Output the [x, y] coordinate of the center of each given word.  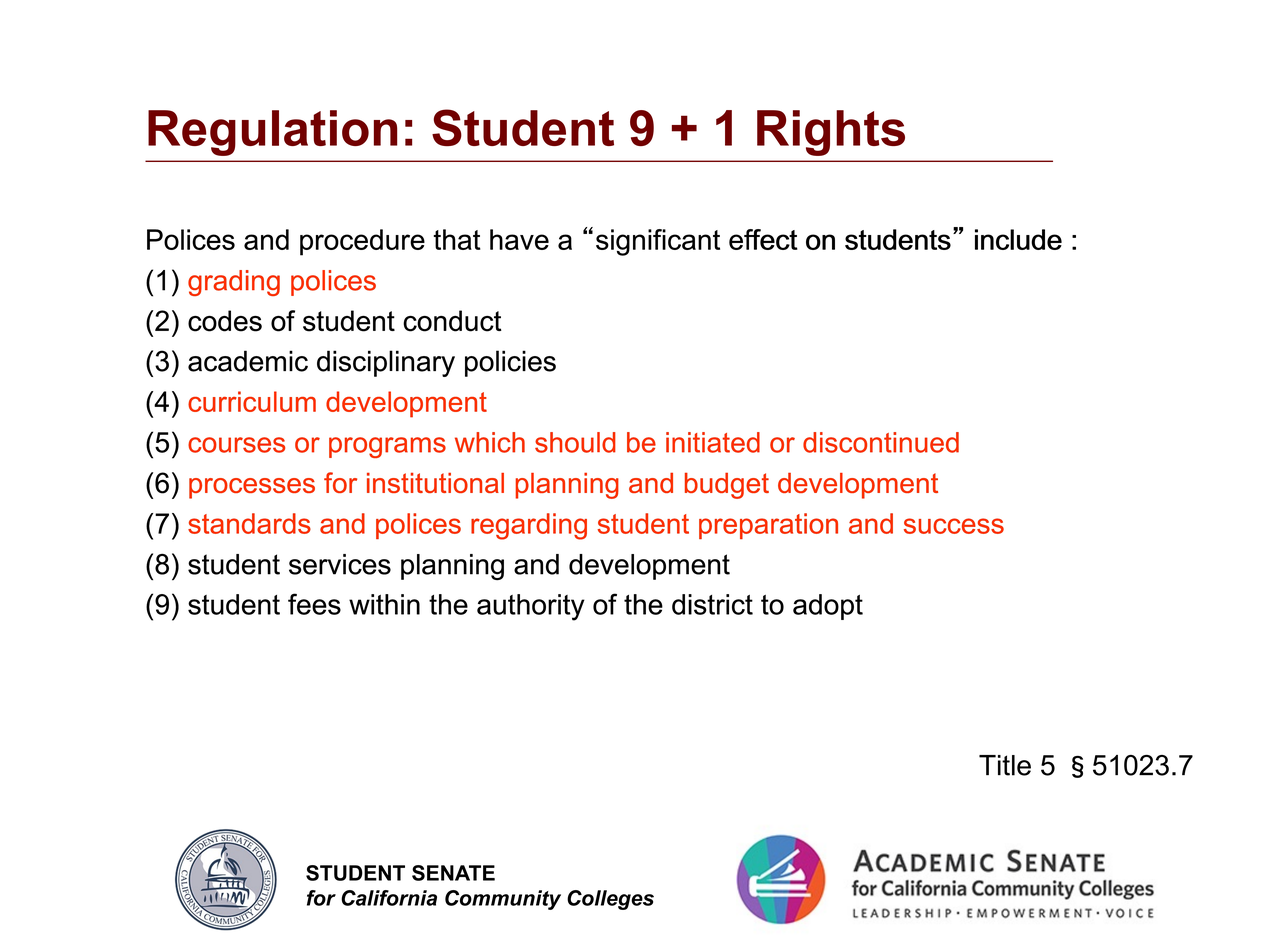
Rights [831, 133]
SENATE [453, 873]
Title [1005, 765]
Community [503, 900]
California [389, 898]
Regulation [273, 133]
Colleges [610, 900]
